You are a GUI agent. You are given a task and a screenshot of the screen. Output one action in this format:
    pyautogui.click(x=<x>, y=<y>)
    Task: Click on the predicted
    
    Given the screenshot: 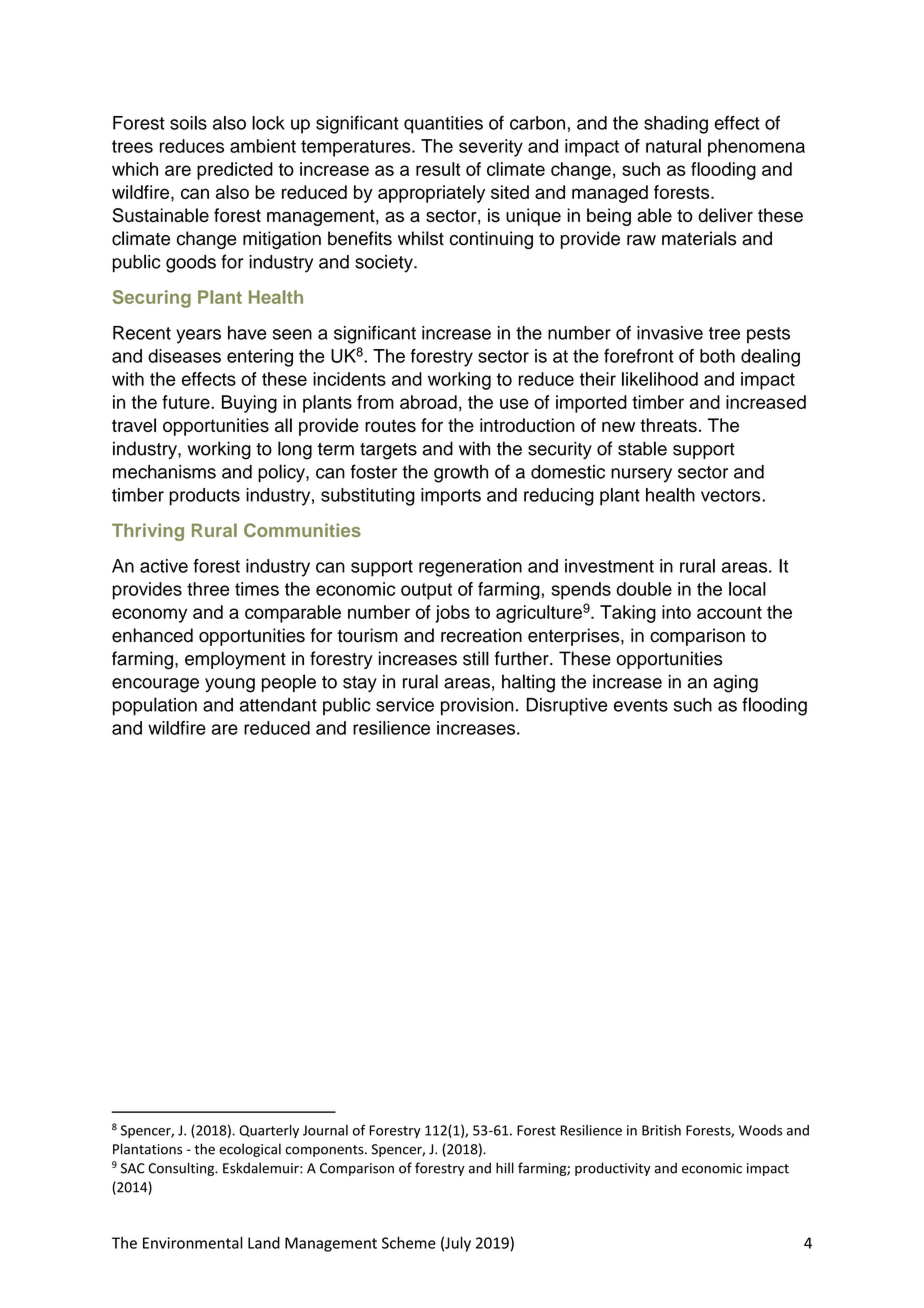 What is the action you would take?
    pyautogui.click(x=235, y=171)
